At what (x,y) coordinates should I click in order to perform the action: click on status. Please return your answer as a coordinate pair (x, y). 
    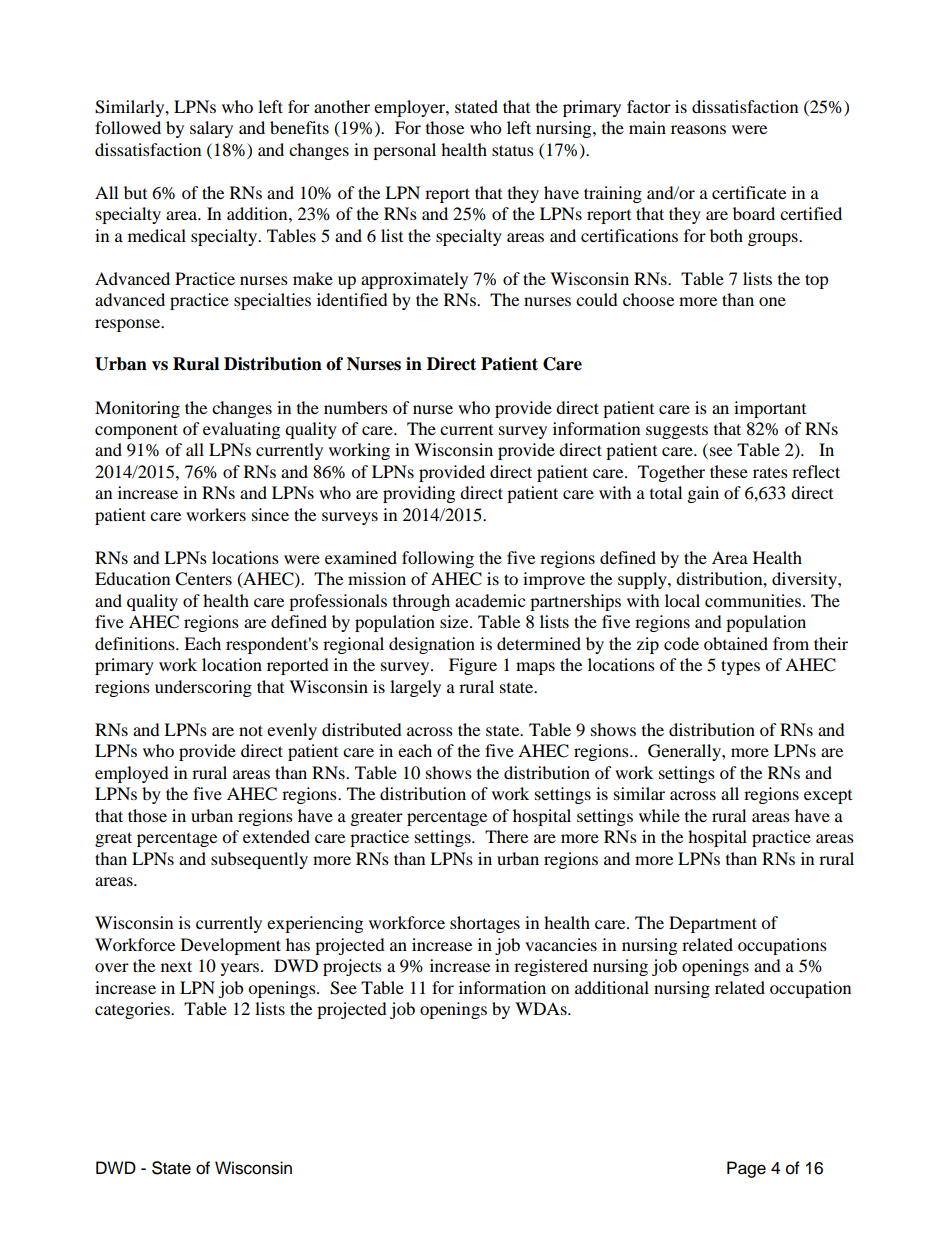
    Looking at the image, I should click on (513, 150).
